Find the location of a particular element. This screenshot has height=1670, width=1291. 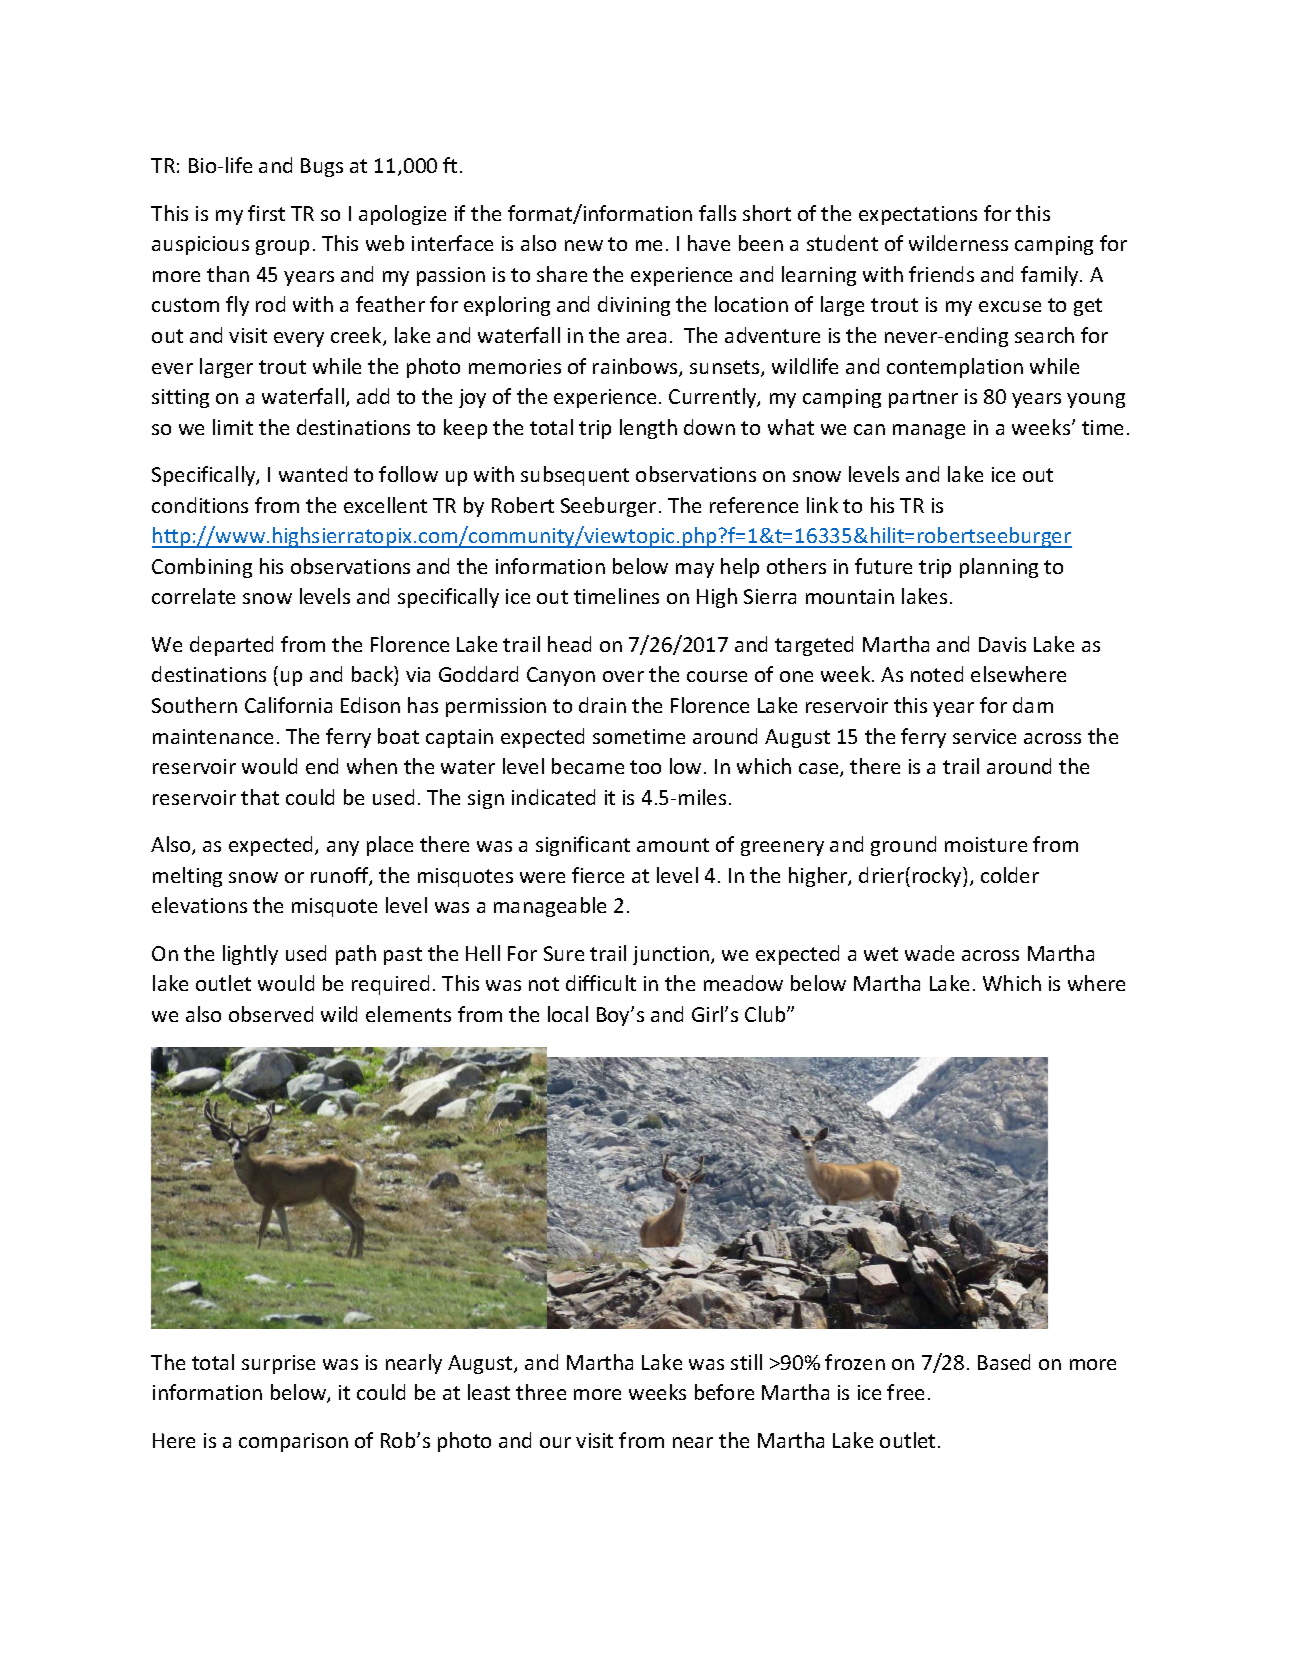

too is located at coordinates (645, 767).
